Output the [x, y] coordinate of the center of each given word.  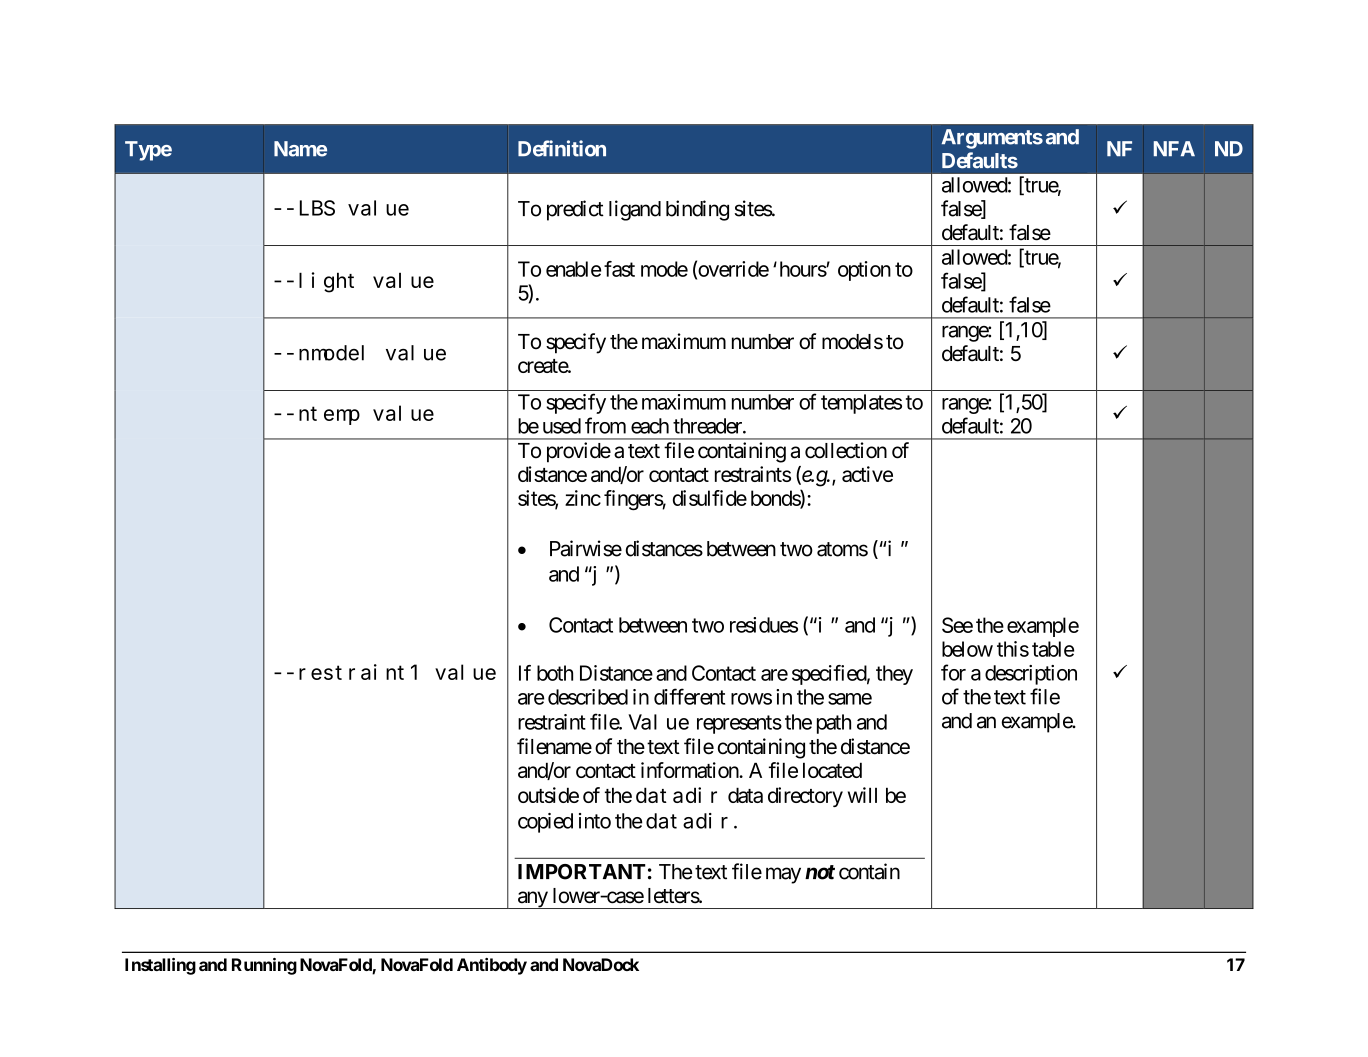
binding [697, 210]
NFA [1174, 148]
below [967, 649]
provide [579, 452]
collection [846, 450]
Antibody [492, 966]
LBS [317, 208]
